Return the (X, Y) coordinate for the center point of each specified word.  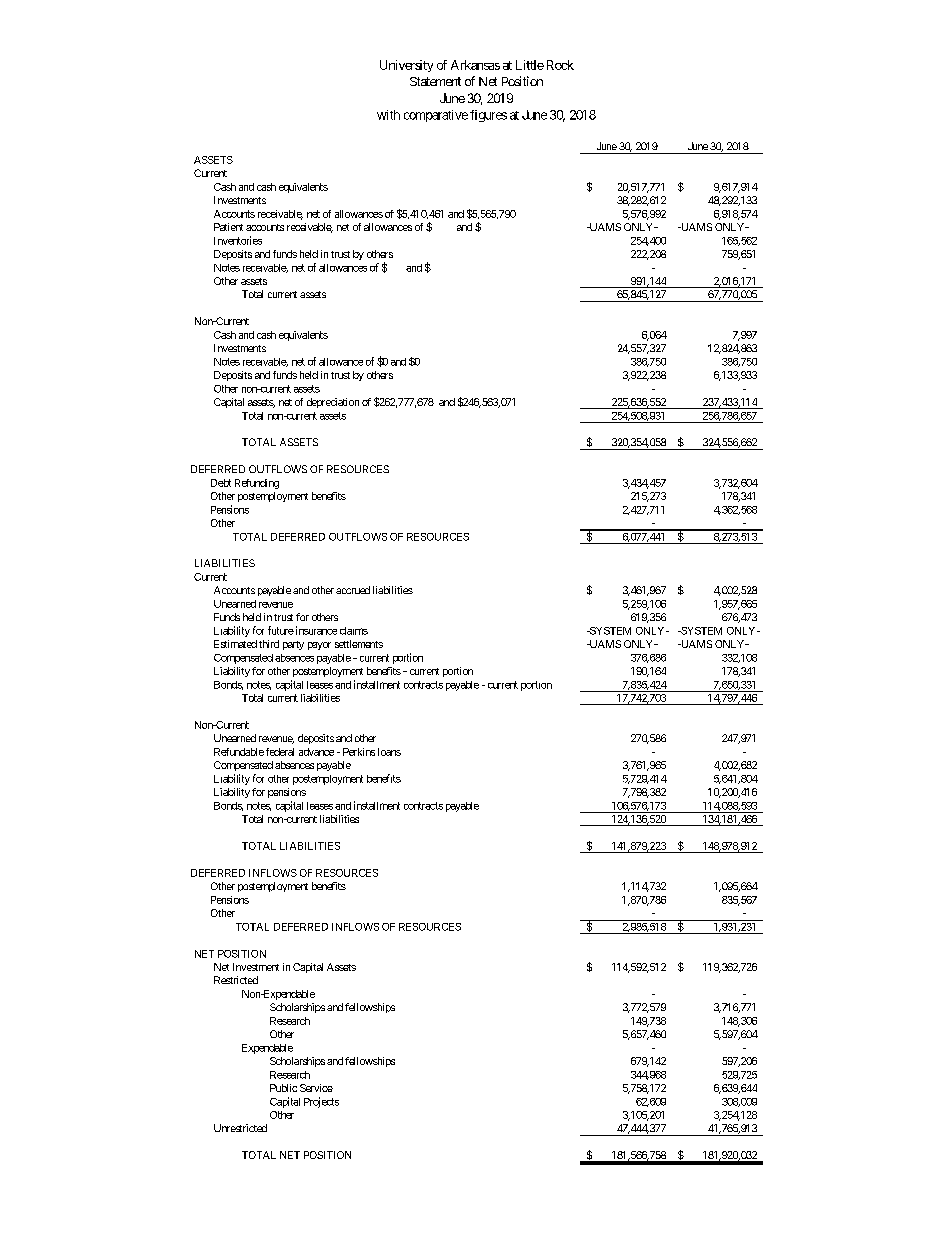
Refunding (257, 484)
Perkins (359, 752)
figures (488, 116)
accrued (353, 590)
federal (280, 752)
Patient (228, 227)
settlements (359, 644)
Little (530, 65)
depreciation (333, 403)
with (388, 115)
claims (354, 631)
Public (283, 1088)
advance (316, 752)
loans (389, 752)
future (281, 630)
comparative (436, 116)
